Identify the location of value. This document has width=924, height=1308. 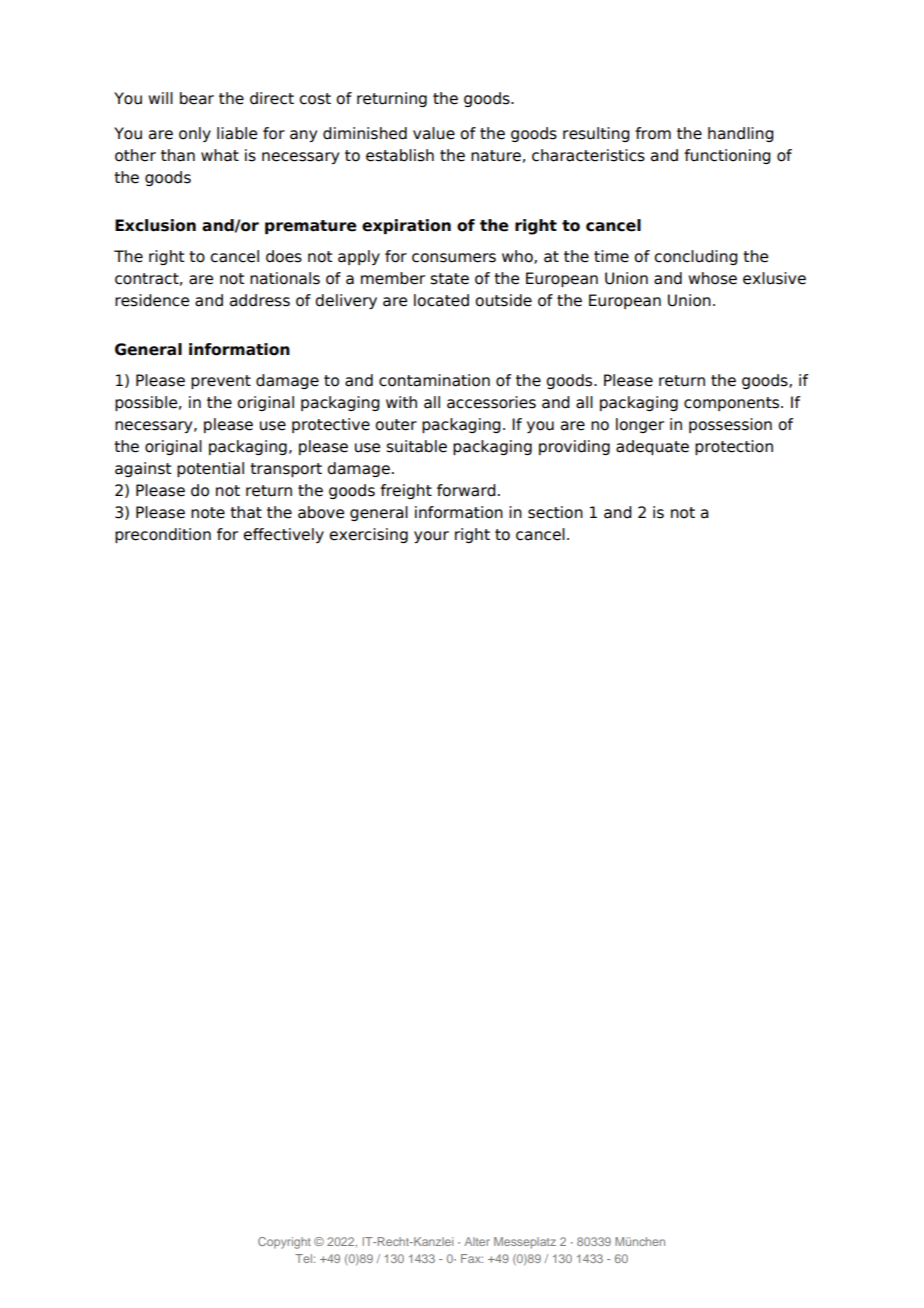
(434, 133).
